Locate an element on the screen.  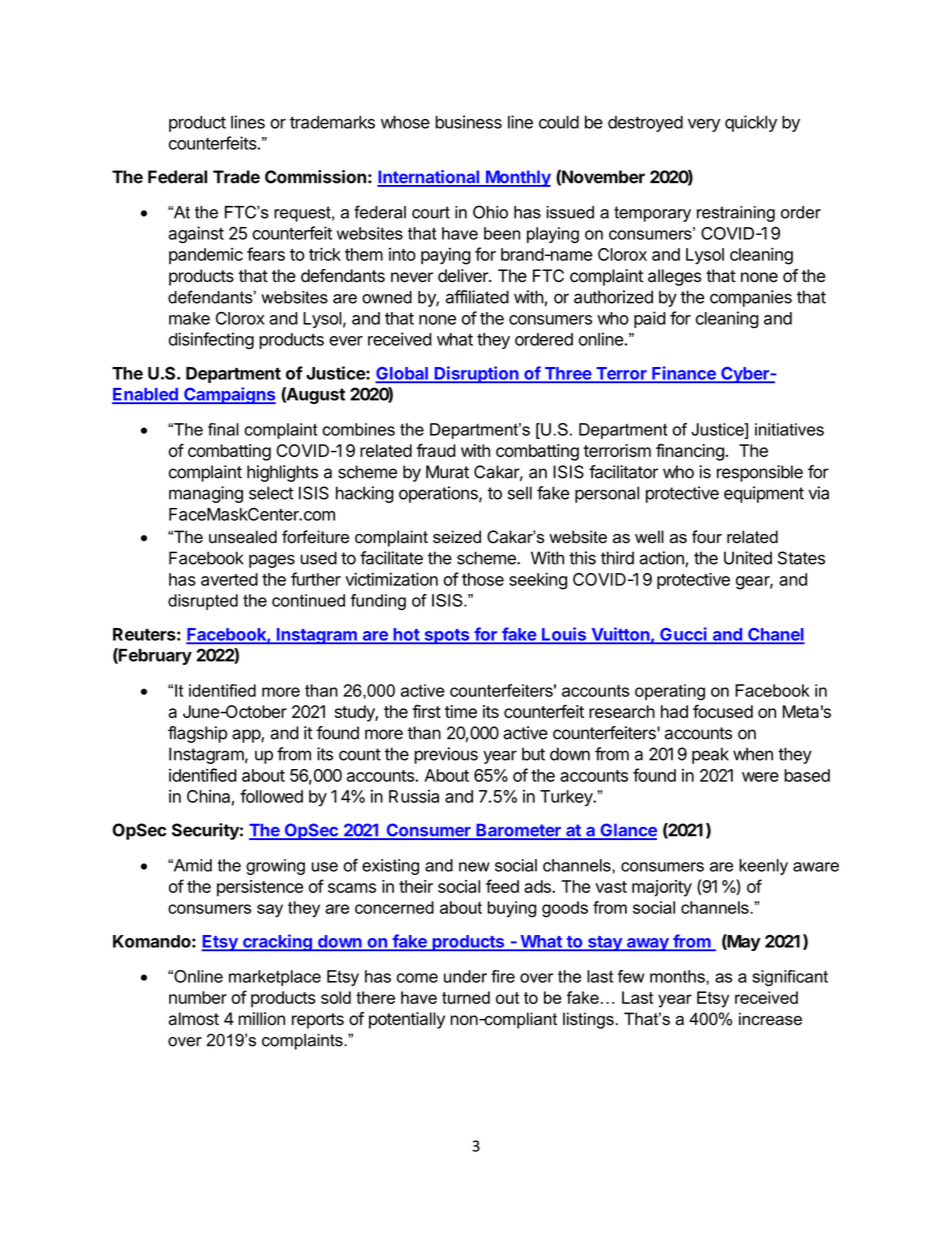
but is located at coordinates (533, 754).
